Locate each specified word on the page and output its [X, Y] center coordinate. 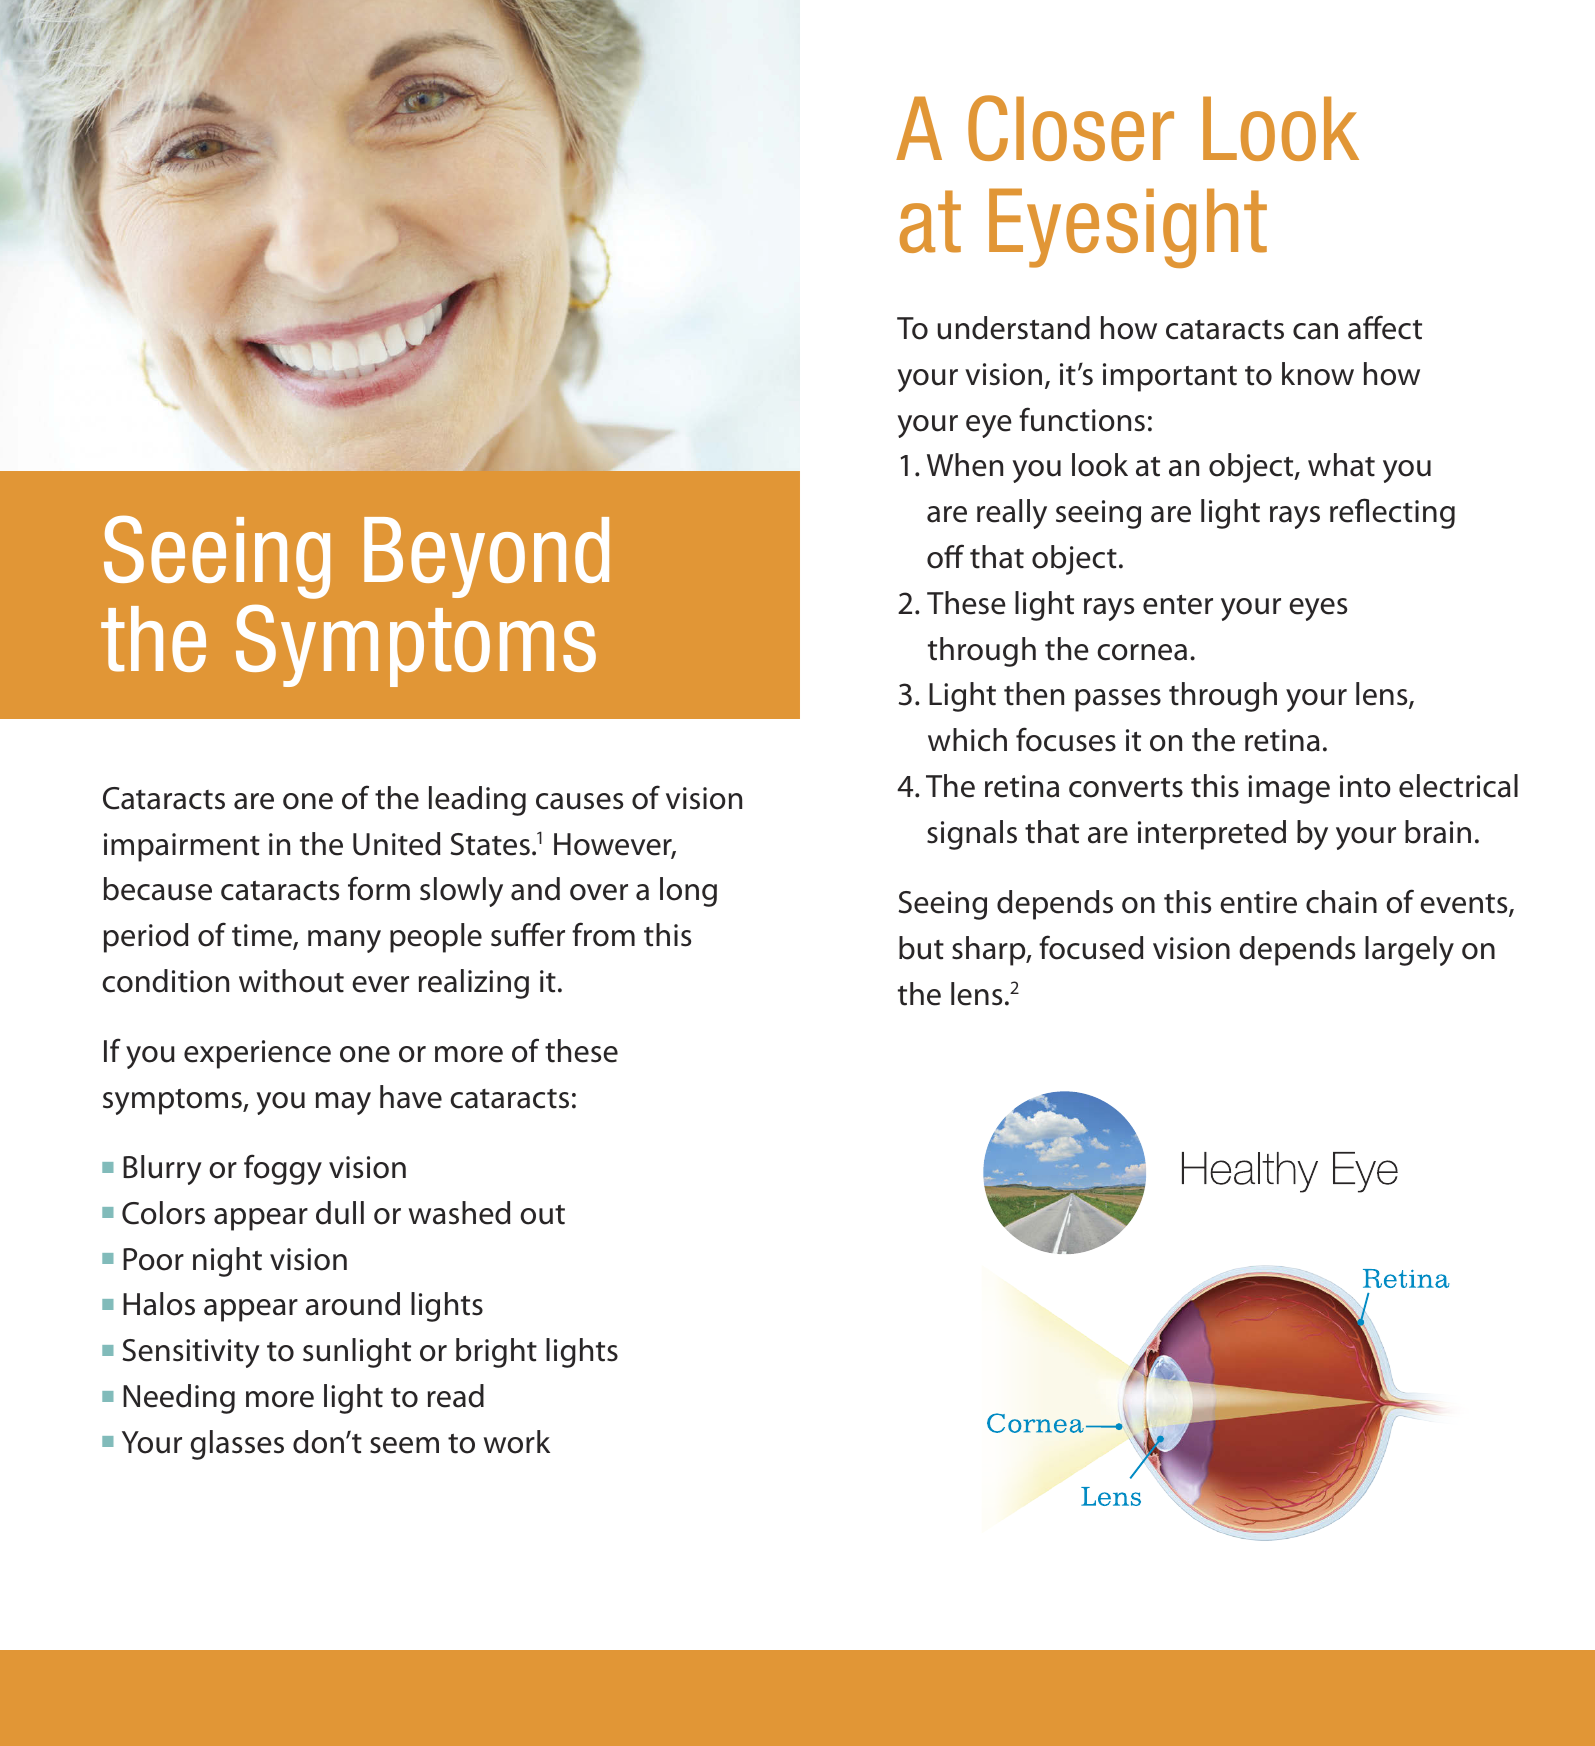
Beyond [486, 557]
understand [1013, 328]
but [921, 948]
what [1341, 465]
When [965, 465]
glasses [237, 1445]
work [517, 1442]
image [1289, 789]
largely [1409, 951]
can [1315, 331]
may [343, 1103]
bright [496, 1353]
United [397, 844]
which [967, 740]
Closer [1071, 128]
